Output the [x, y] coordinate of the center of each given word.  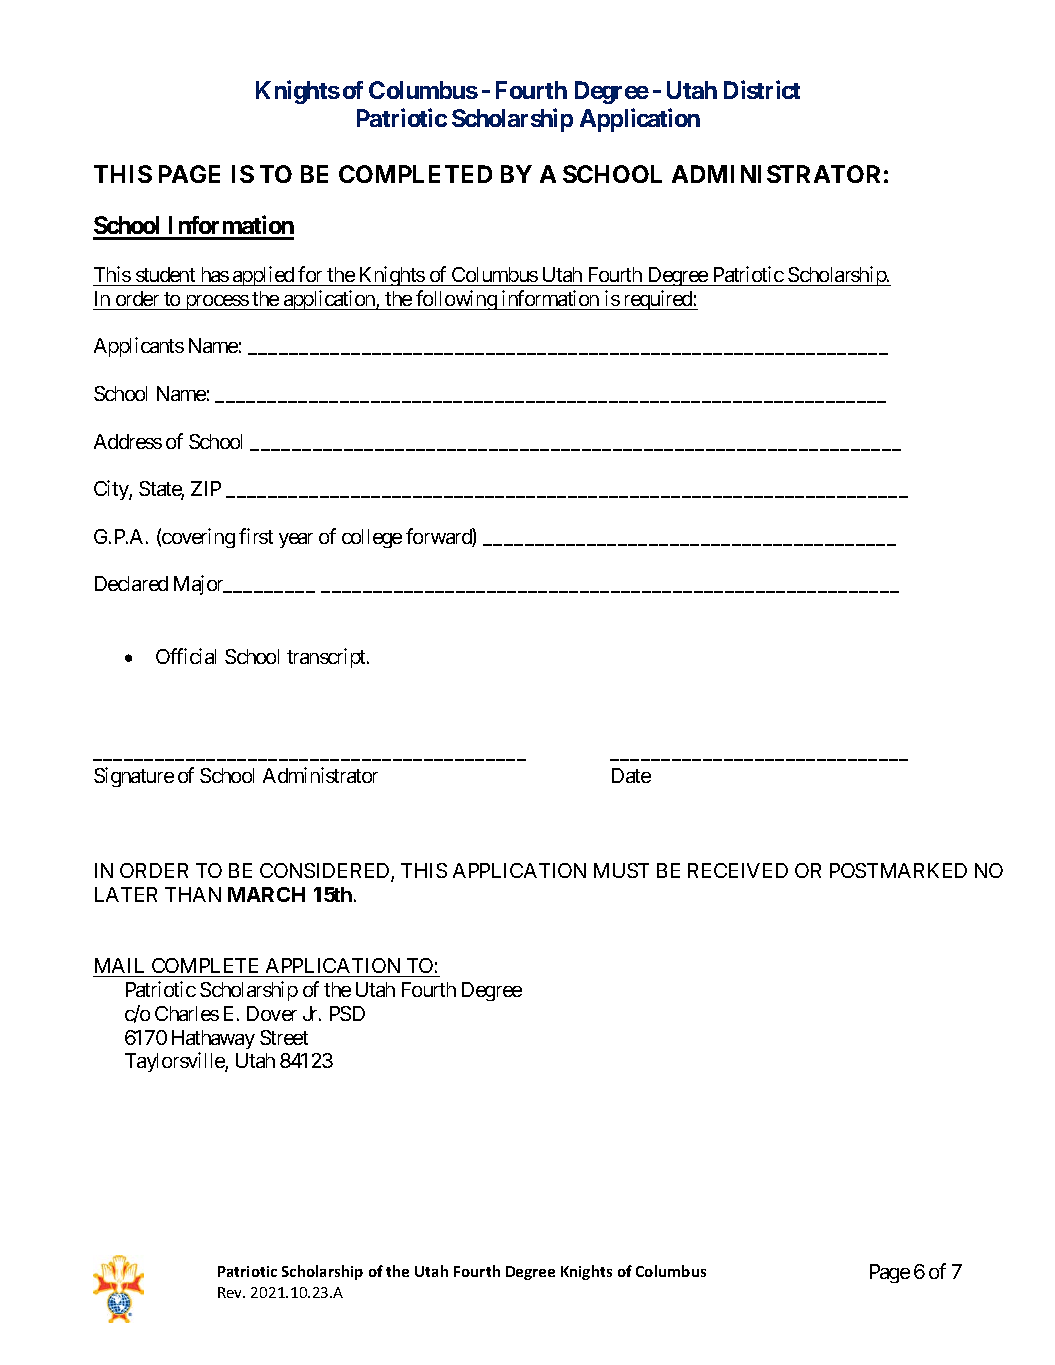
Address [128, 441]
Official [186, 656]
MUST [621, 870]
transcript [327, 658]
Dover [272, 1013]
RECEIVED [738, 870]
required [657, 300]
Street [284, 1037]
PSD [347, 1013]
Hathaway [213, 1039]
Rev [231, 1292]
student [165, 274]
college [372, 538]
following [456, 300]
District [762, 90]
